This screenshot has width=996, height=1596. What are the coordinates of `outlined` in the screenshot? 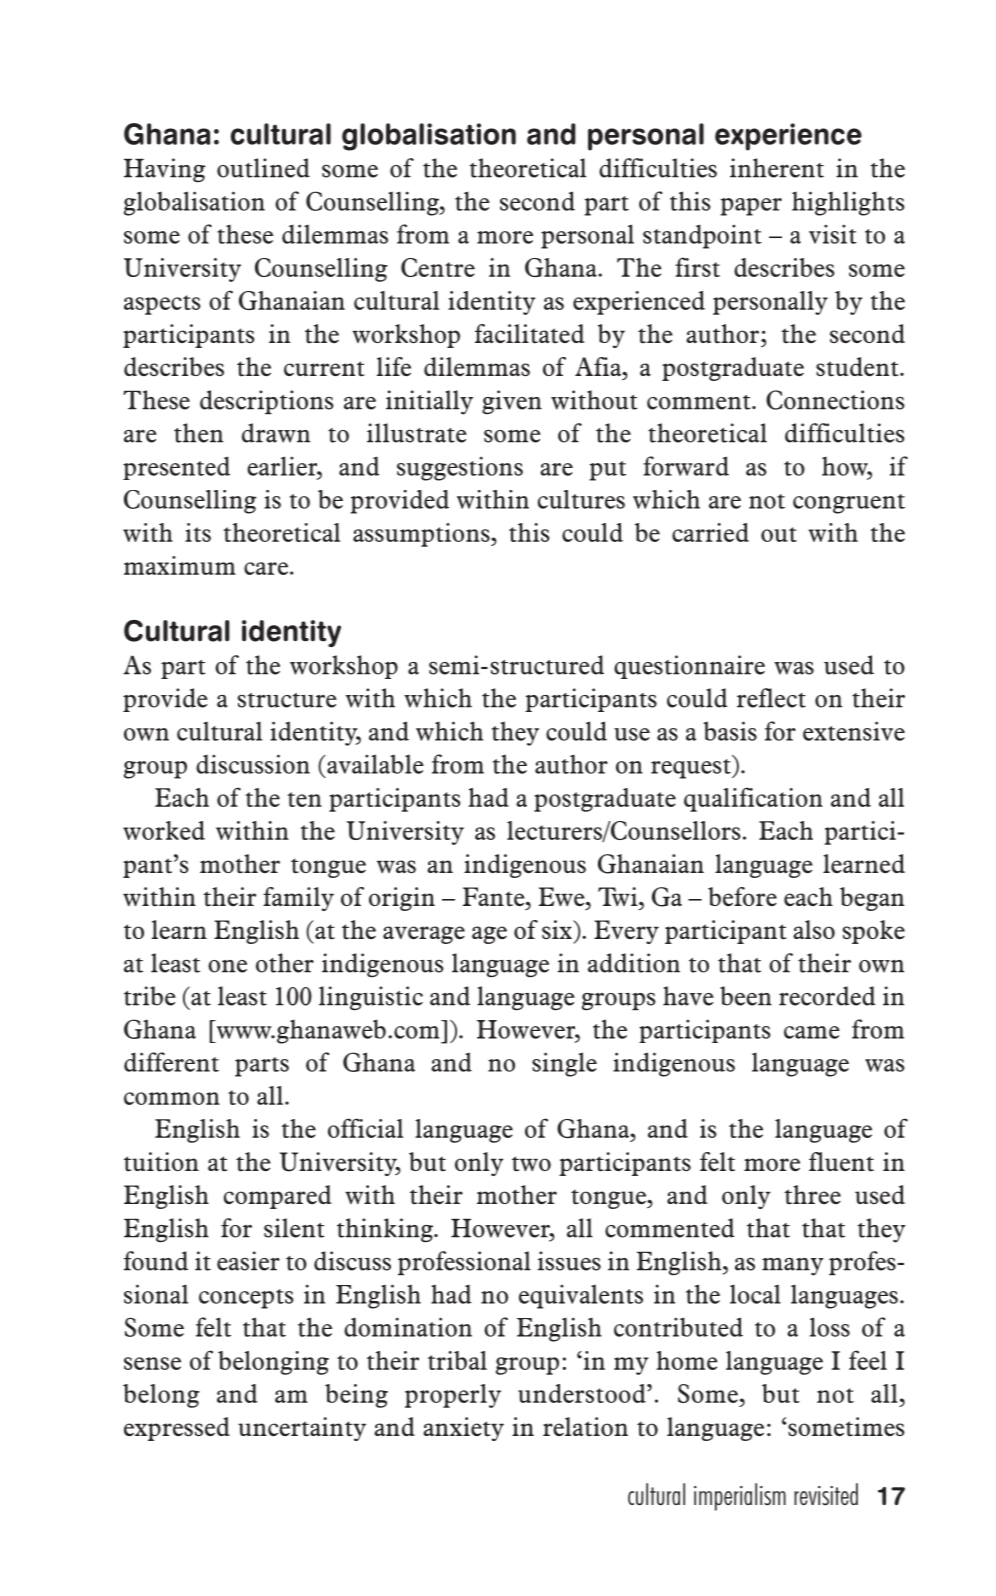 It's located at (263, 168).
